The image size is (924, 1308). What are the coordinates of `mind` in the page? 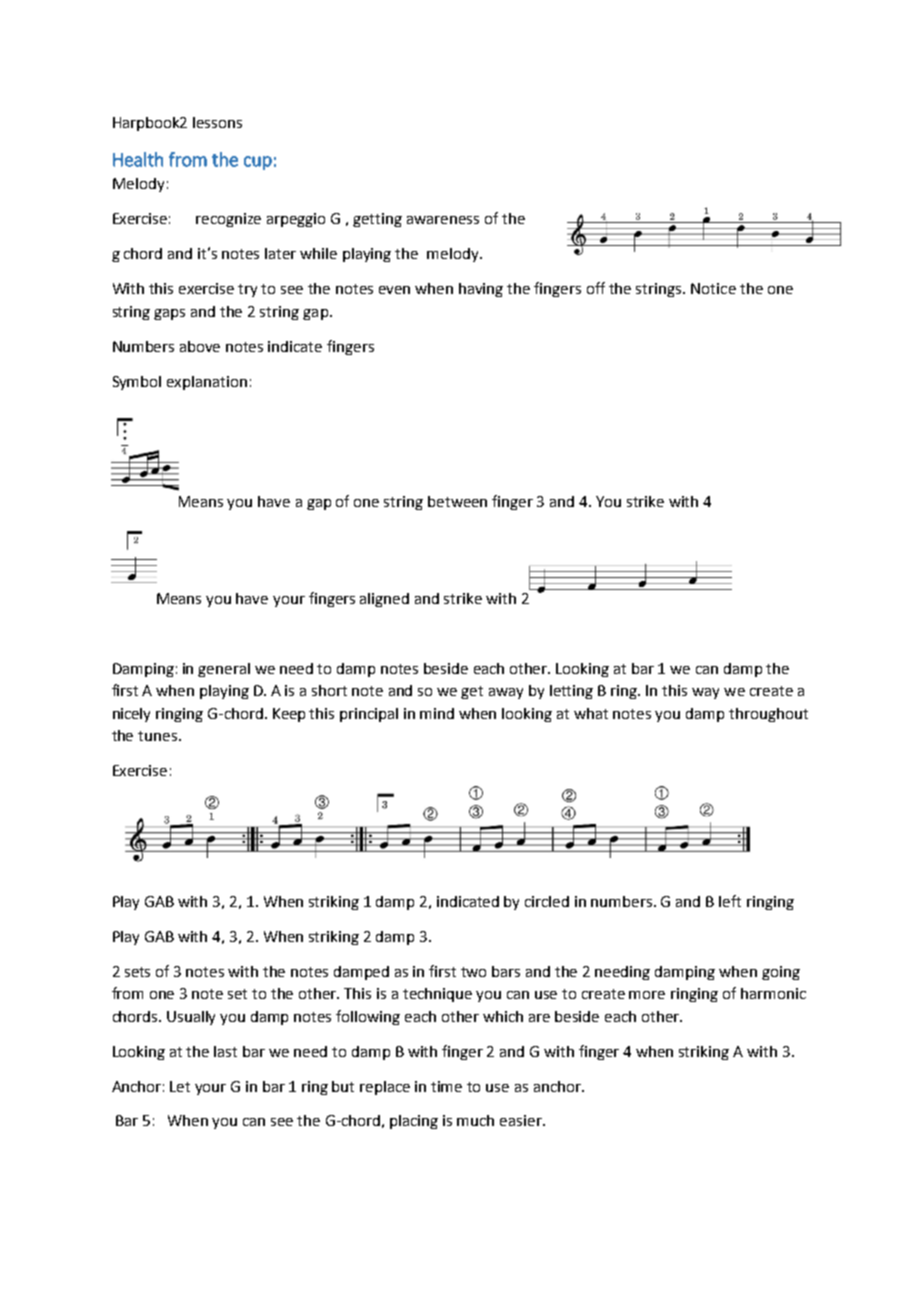 It's located at (437, 713).
